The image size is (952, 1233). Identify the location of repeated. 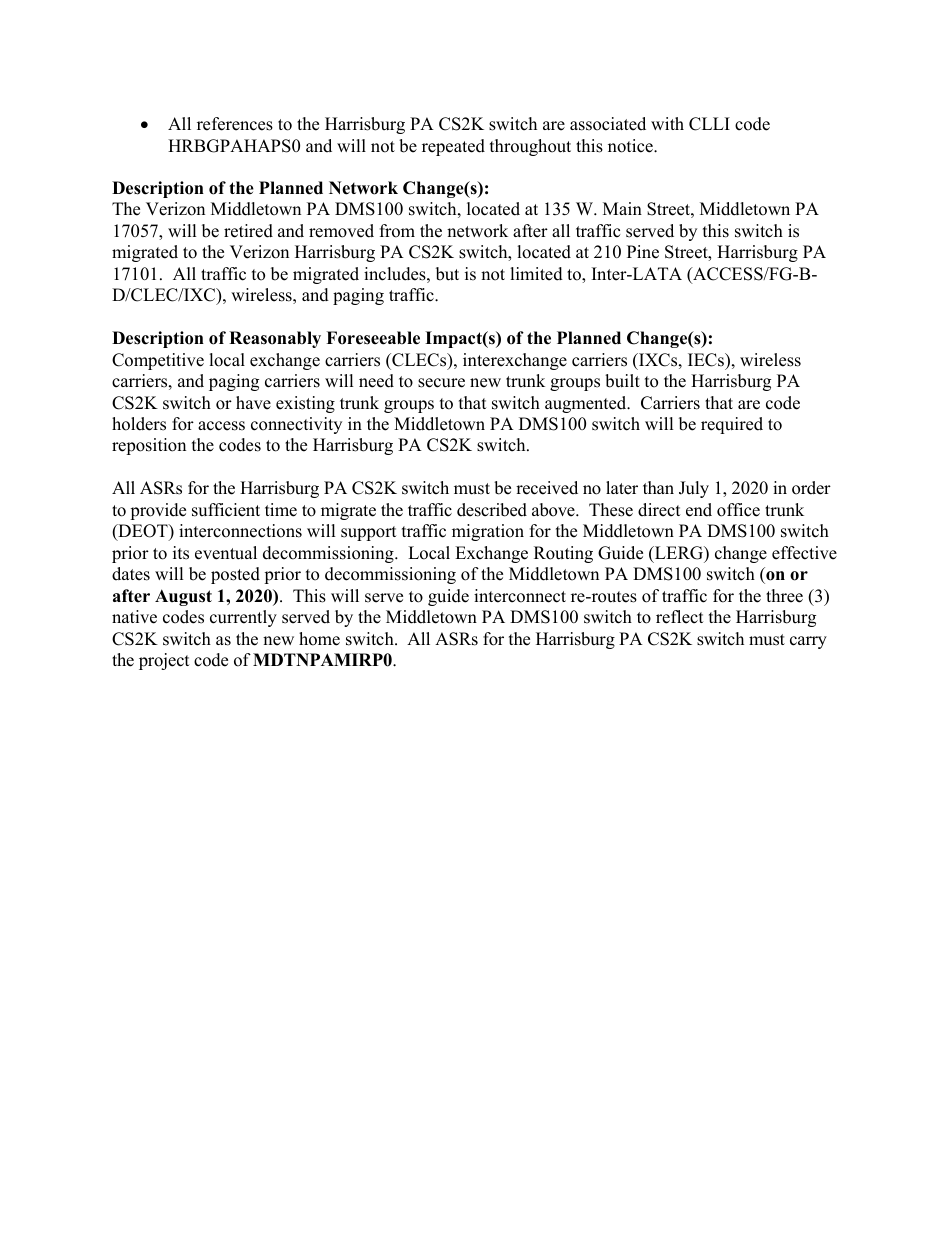
(453, 147).
